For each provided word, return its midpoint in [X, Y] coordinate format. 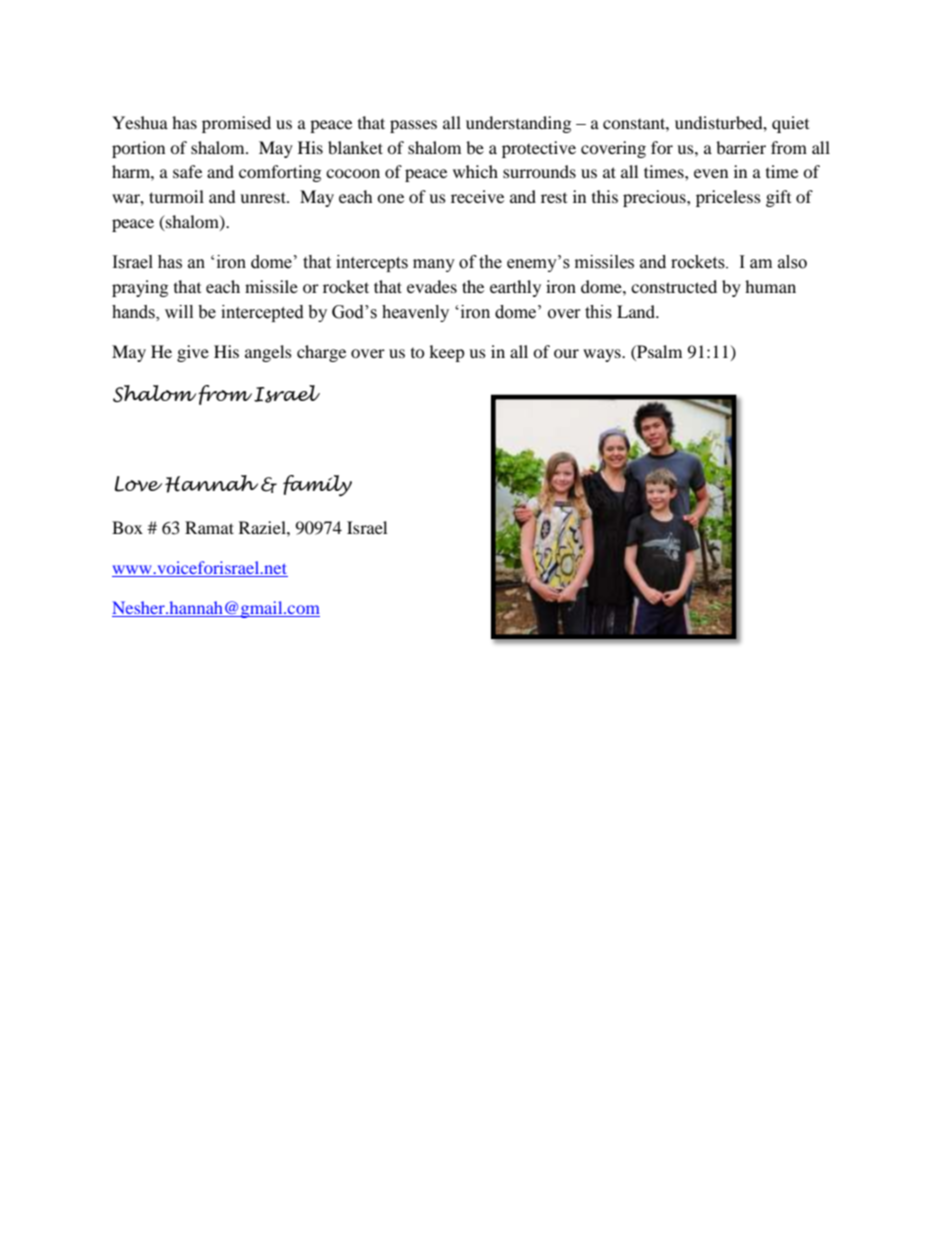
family [317, 486]
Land [637, 311]
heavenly [415, 313]
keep [447, 353]
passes [413, 126]
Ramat [209, 527]
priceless [728, 198]
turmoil [176, 196]
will [179, 311]
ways [603, 355]
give [193, 353]
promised [236, 124]
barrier [741, 147]
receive [477, 196]
